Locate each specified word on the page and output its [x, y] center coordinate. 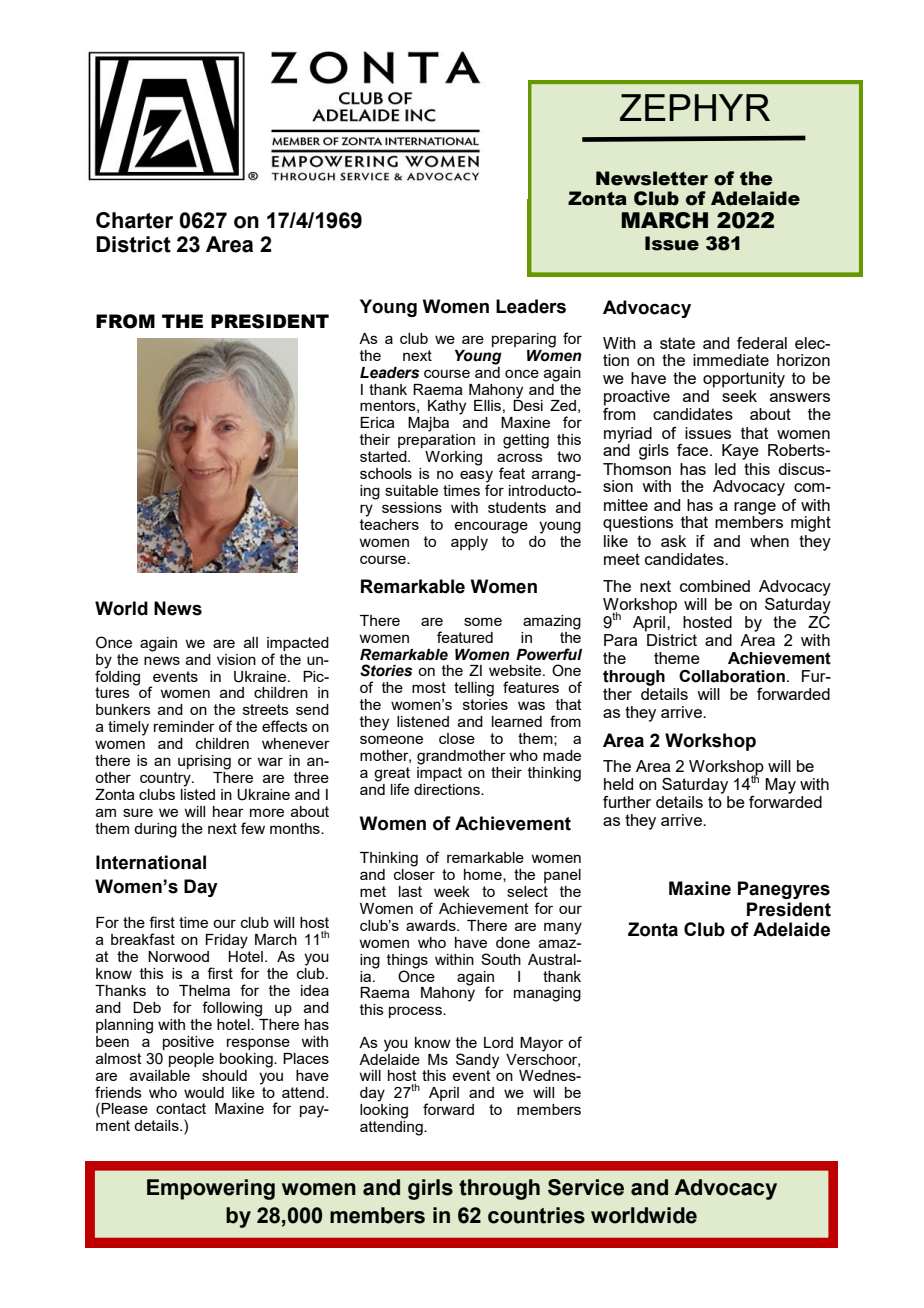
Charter [134, 220]
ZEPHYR [695, 107]
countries [536, 1215]
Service [586, 1187]
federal [762, 343]
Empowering [211, 1189]
